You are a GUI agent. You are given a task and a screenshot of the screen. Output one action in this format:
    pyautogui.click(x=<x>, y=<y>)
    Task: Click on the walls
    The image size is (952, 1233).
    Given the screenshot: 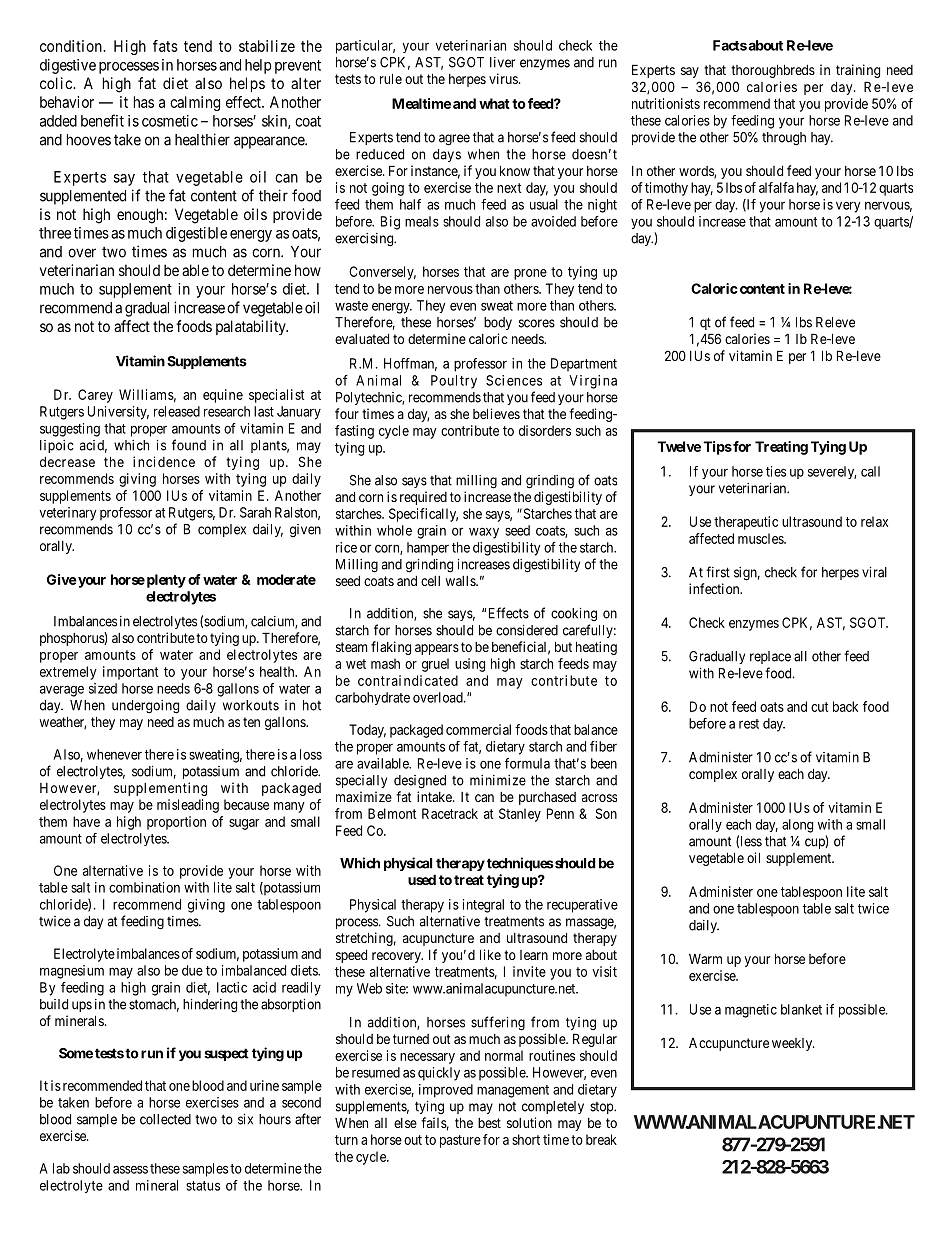 What is the action you would take?
    pyautogui.click(x=461, y=581)
